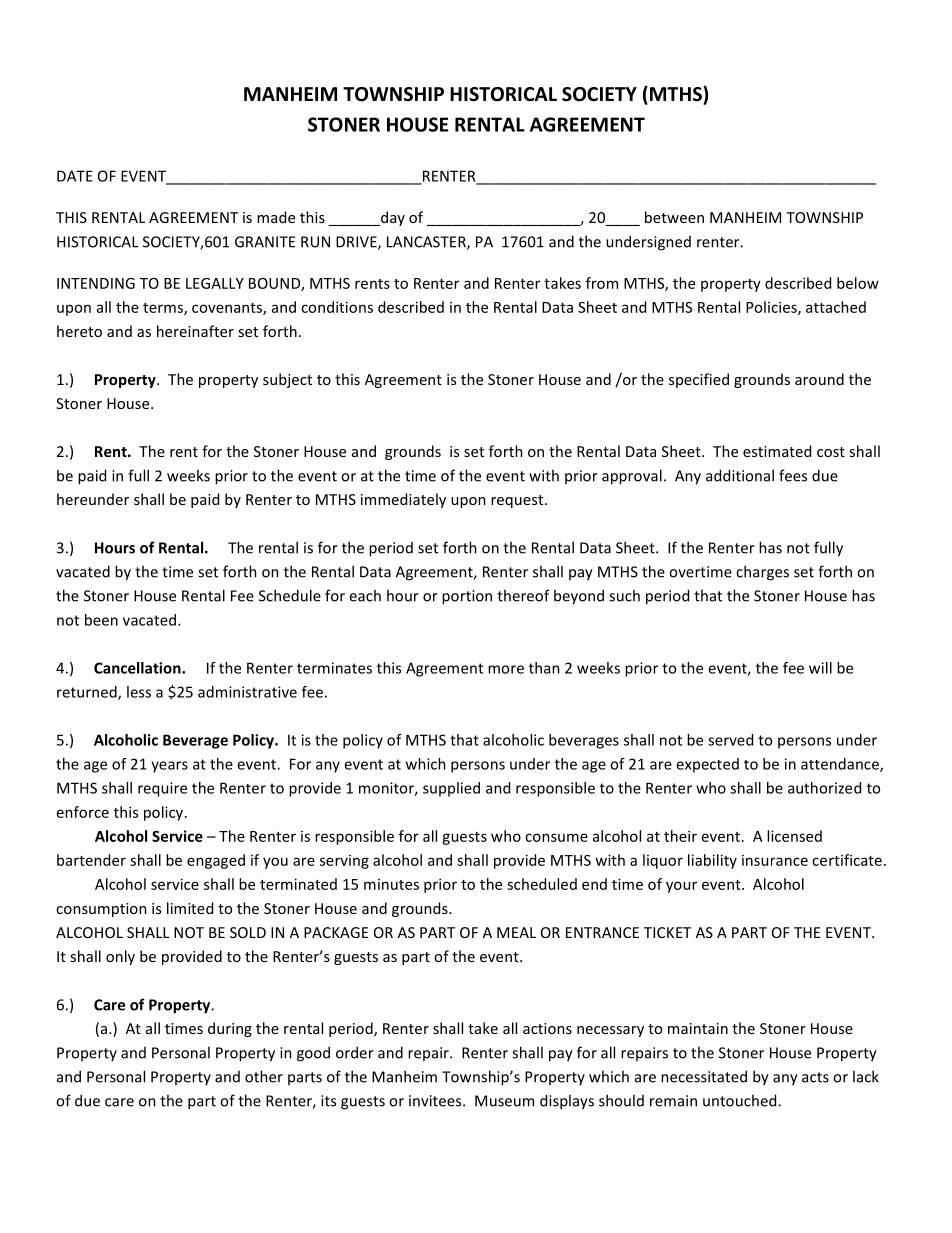  What do you see at coordinates (815, 1077) in the screenshot?
I see `acts` at bounding box center [815, 1077].
